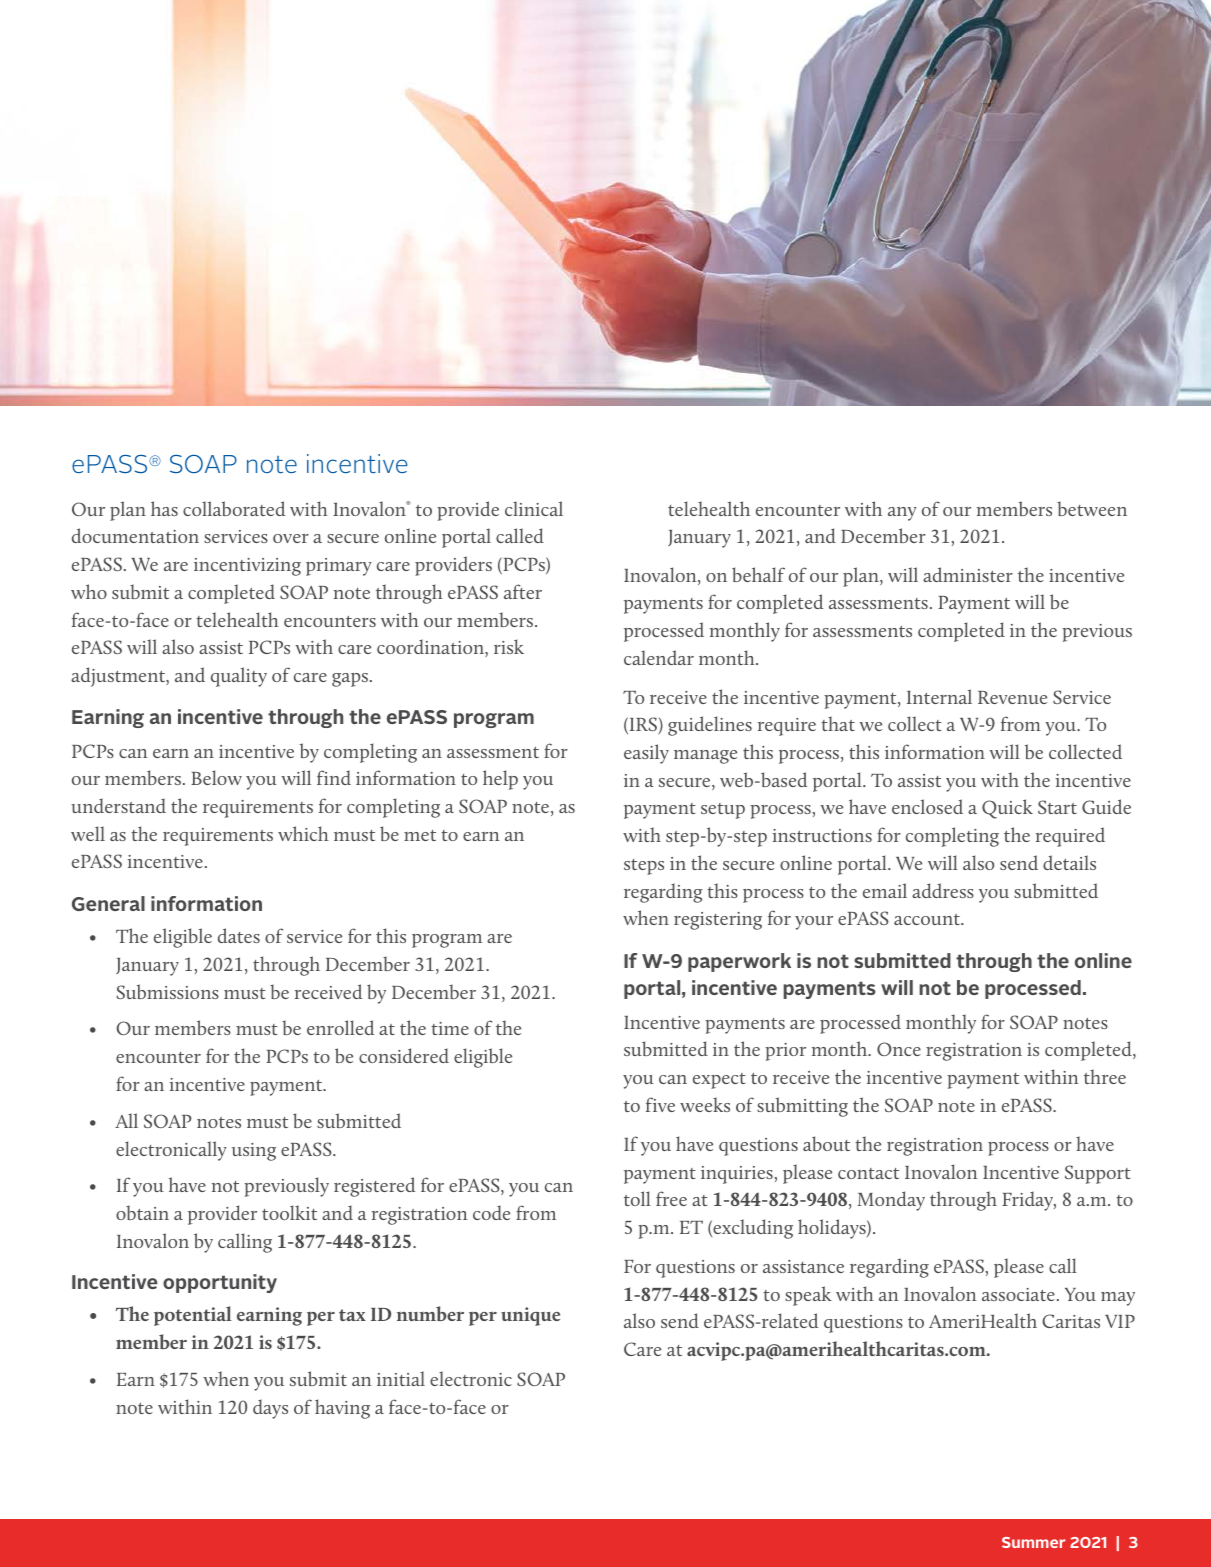 The width and height of the page is (1211, 1567). What do you see at coordinates (254, 1152) in the page?
I see `using` at bounding box center [254, 1152].
